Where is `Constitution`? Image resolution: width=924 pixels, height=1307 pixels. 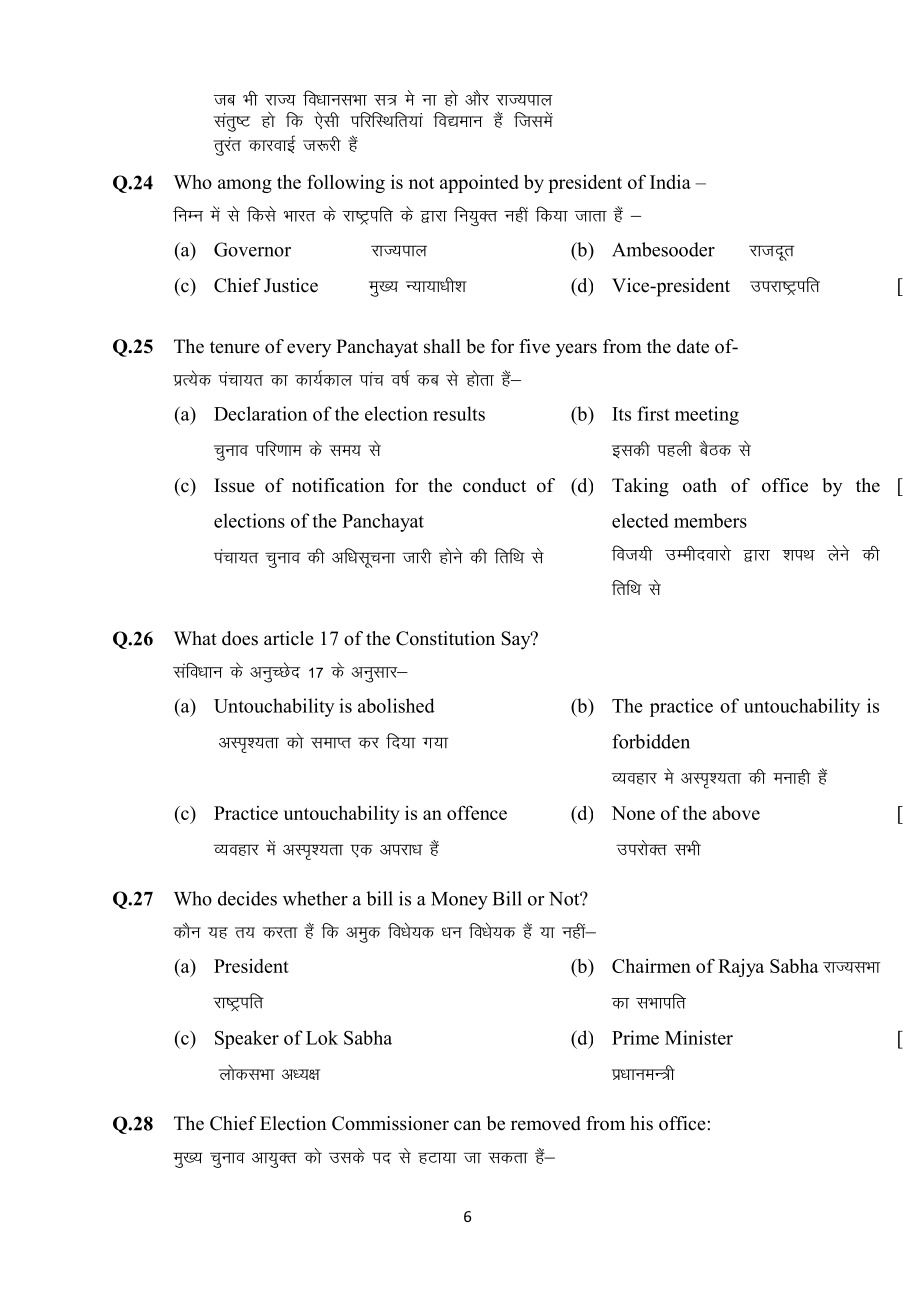 Constitution is located at coordinates (445, 638).
